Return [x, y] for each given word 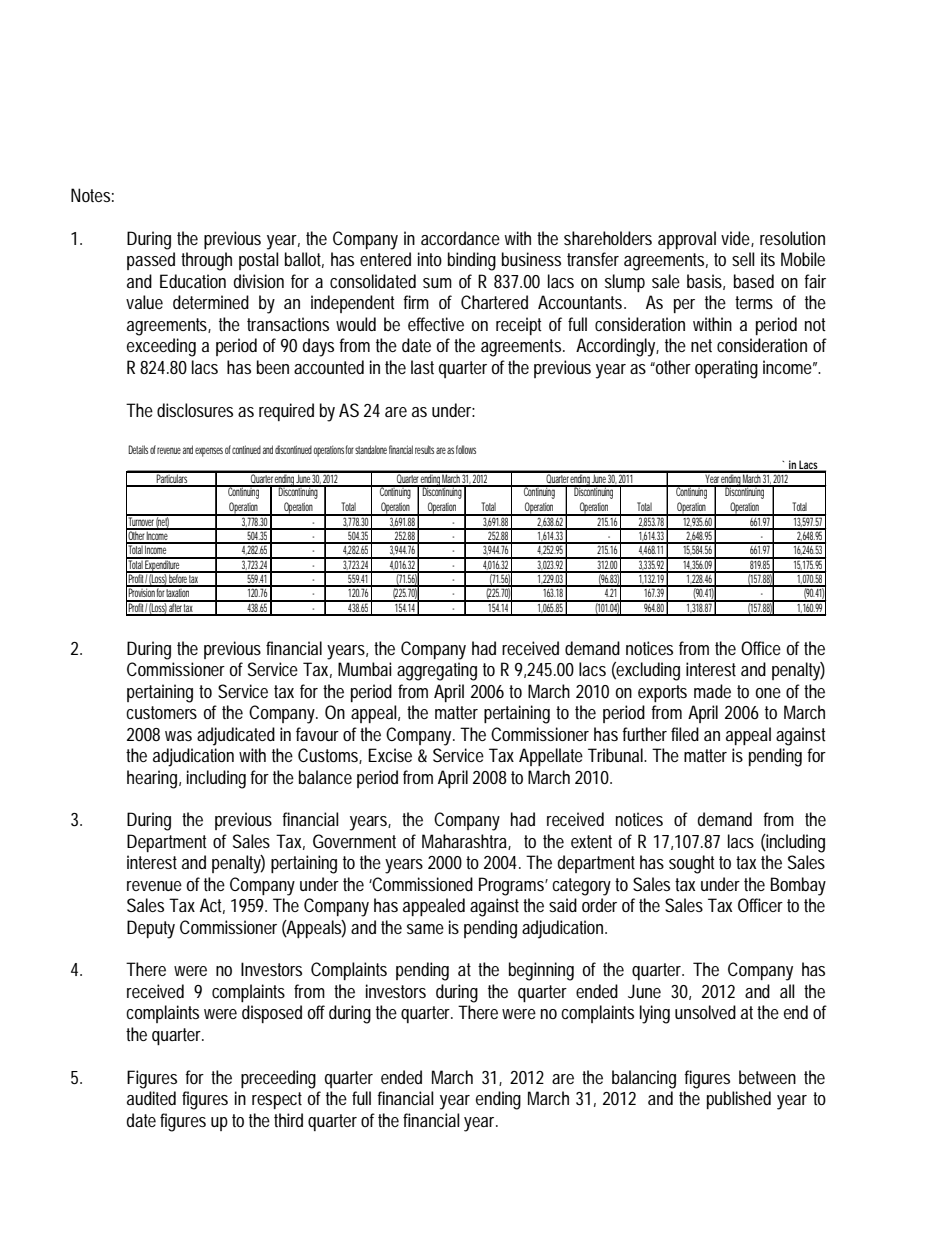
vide [737, 239]
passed [151, 261]
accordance [460, 238]
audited [151, 1098]
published [739, 1100]
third [288, 1120]
